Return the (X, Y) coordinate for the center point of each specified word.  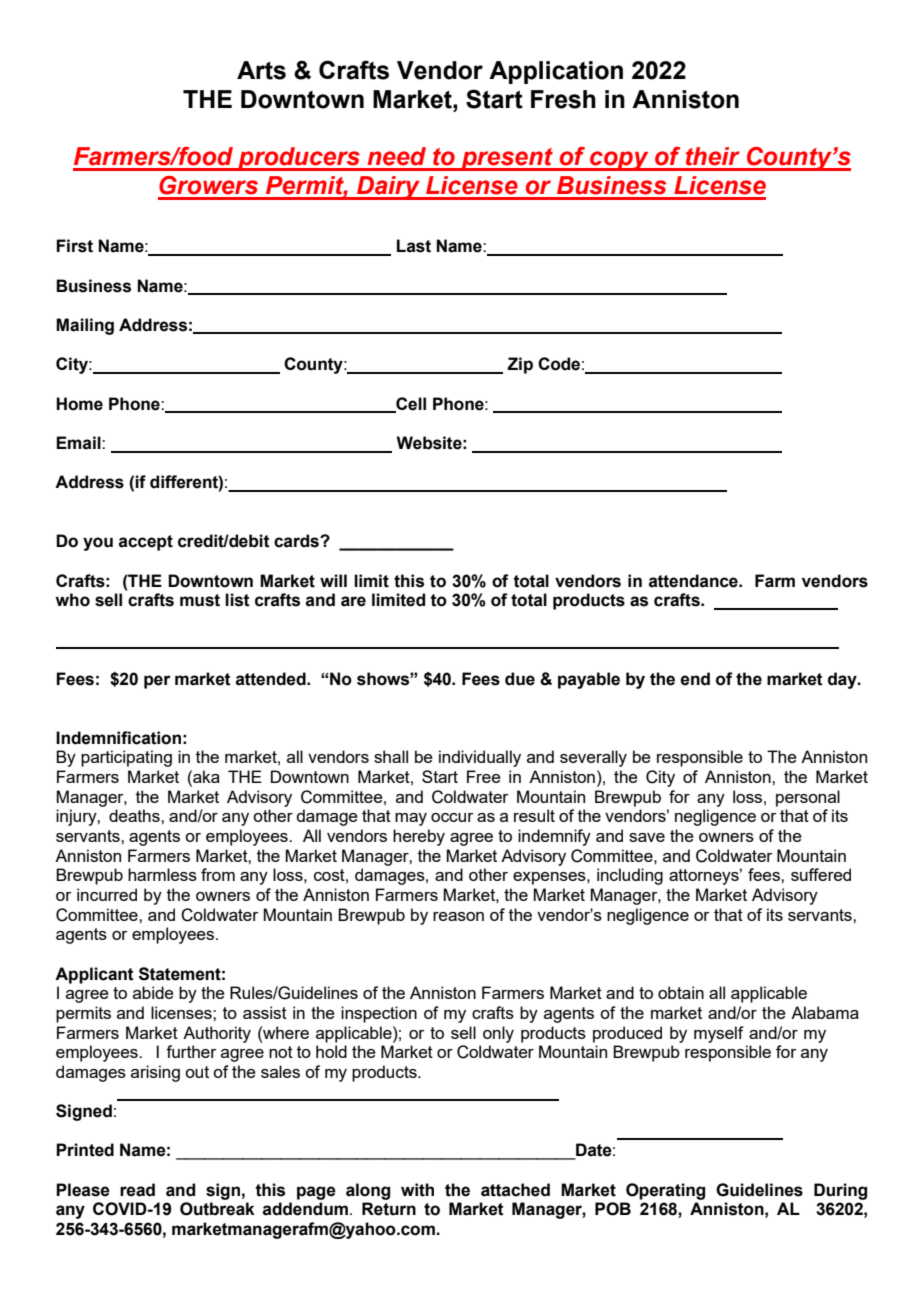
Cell (410, 404)
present (507, 159)
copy (619, 161)
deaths (135, 815)
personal (808, 798)
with (417, 1190)
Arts (261, 70)
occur (452, 817)
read (137, 1190)
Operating (665, 1191)
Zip (520, 365)
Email (79, 443)
